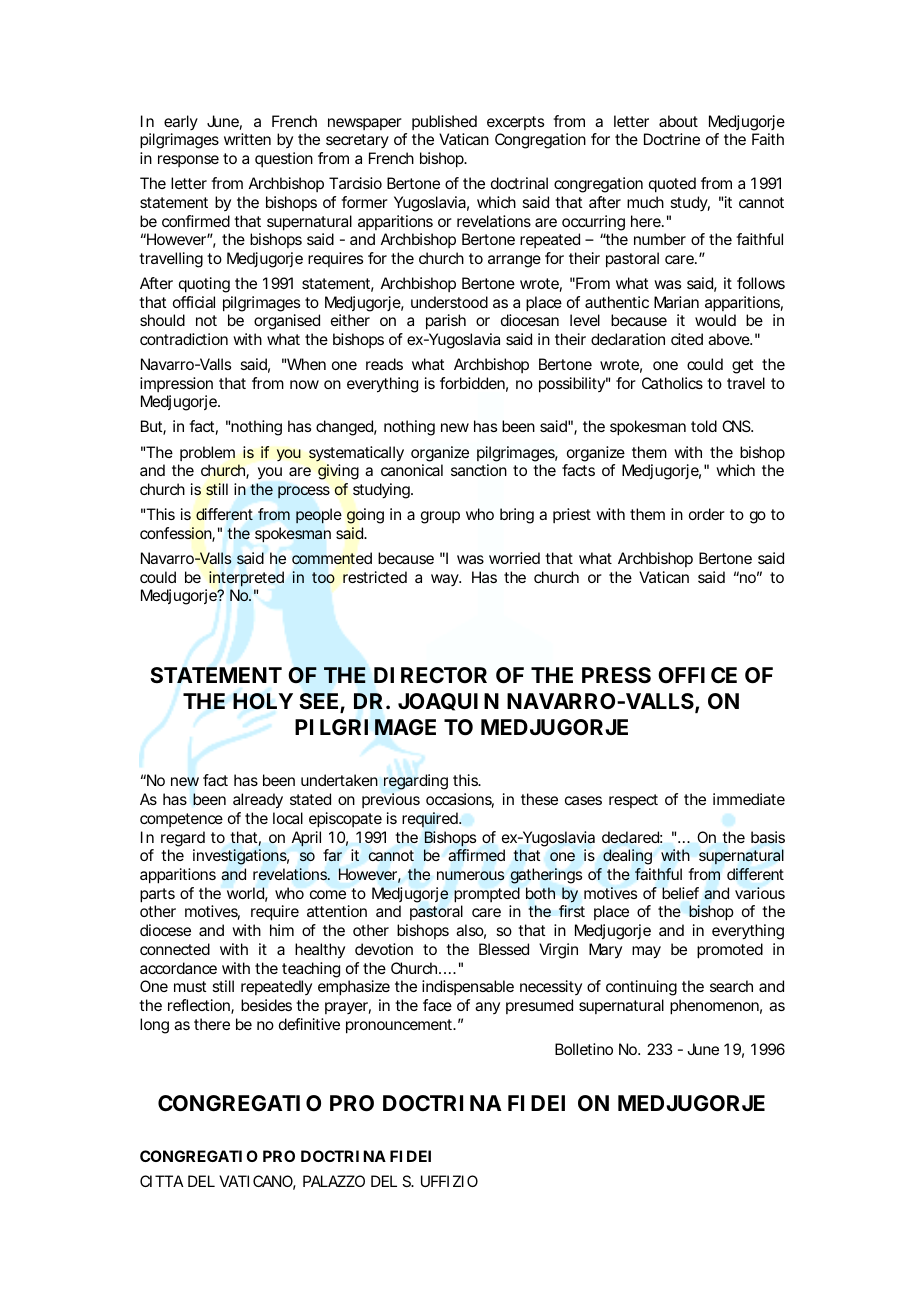 The image size is (924, 1308). What do you see at coordinates (468, 987) in the screenshot?
I see `indispensable` at bounding box center [468, 987].
